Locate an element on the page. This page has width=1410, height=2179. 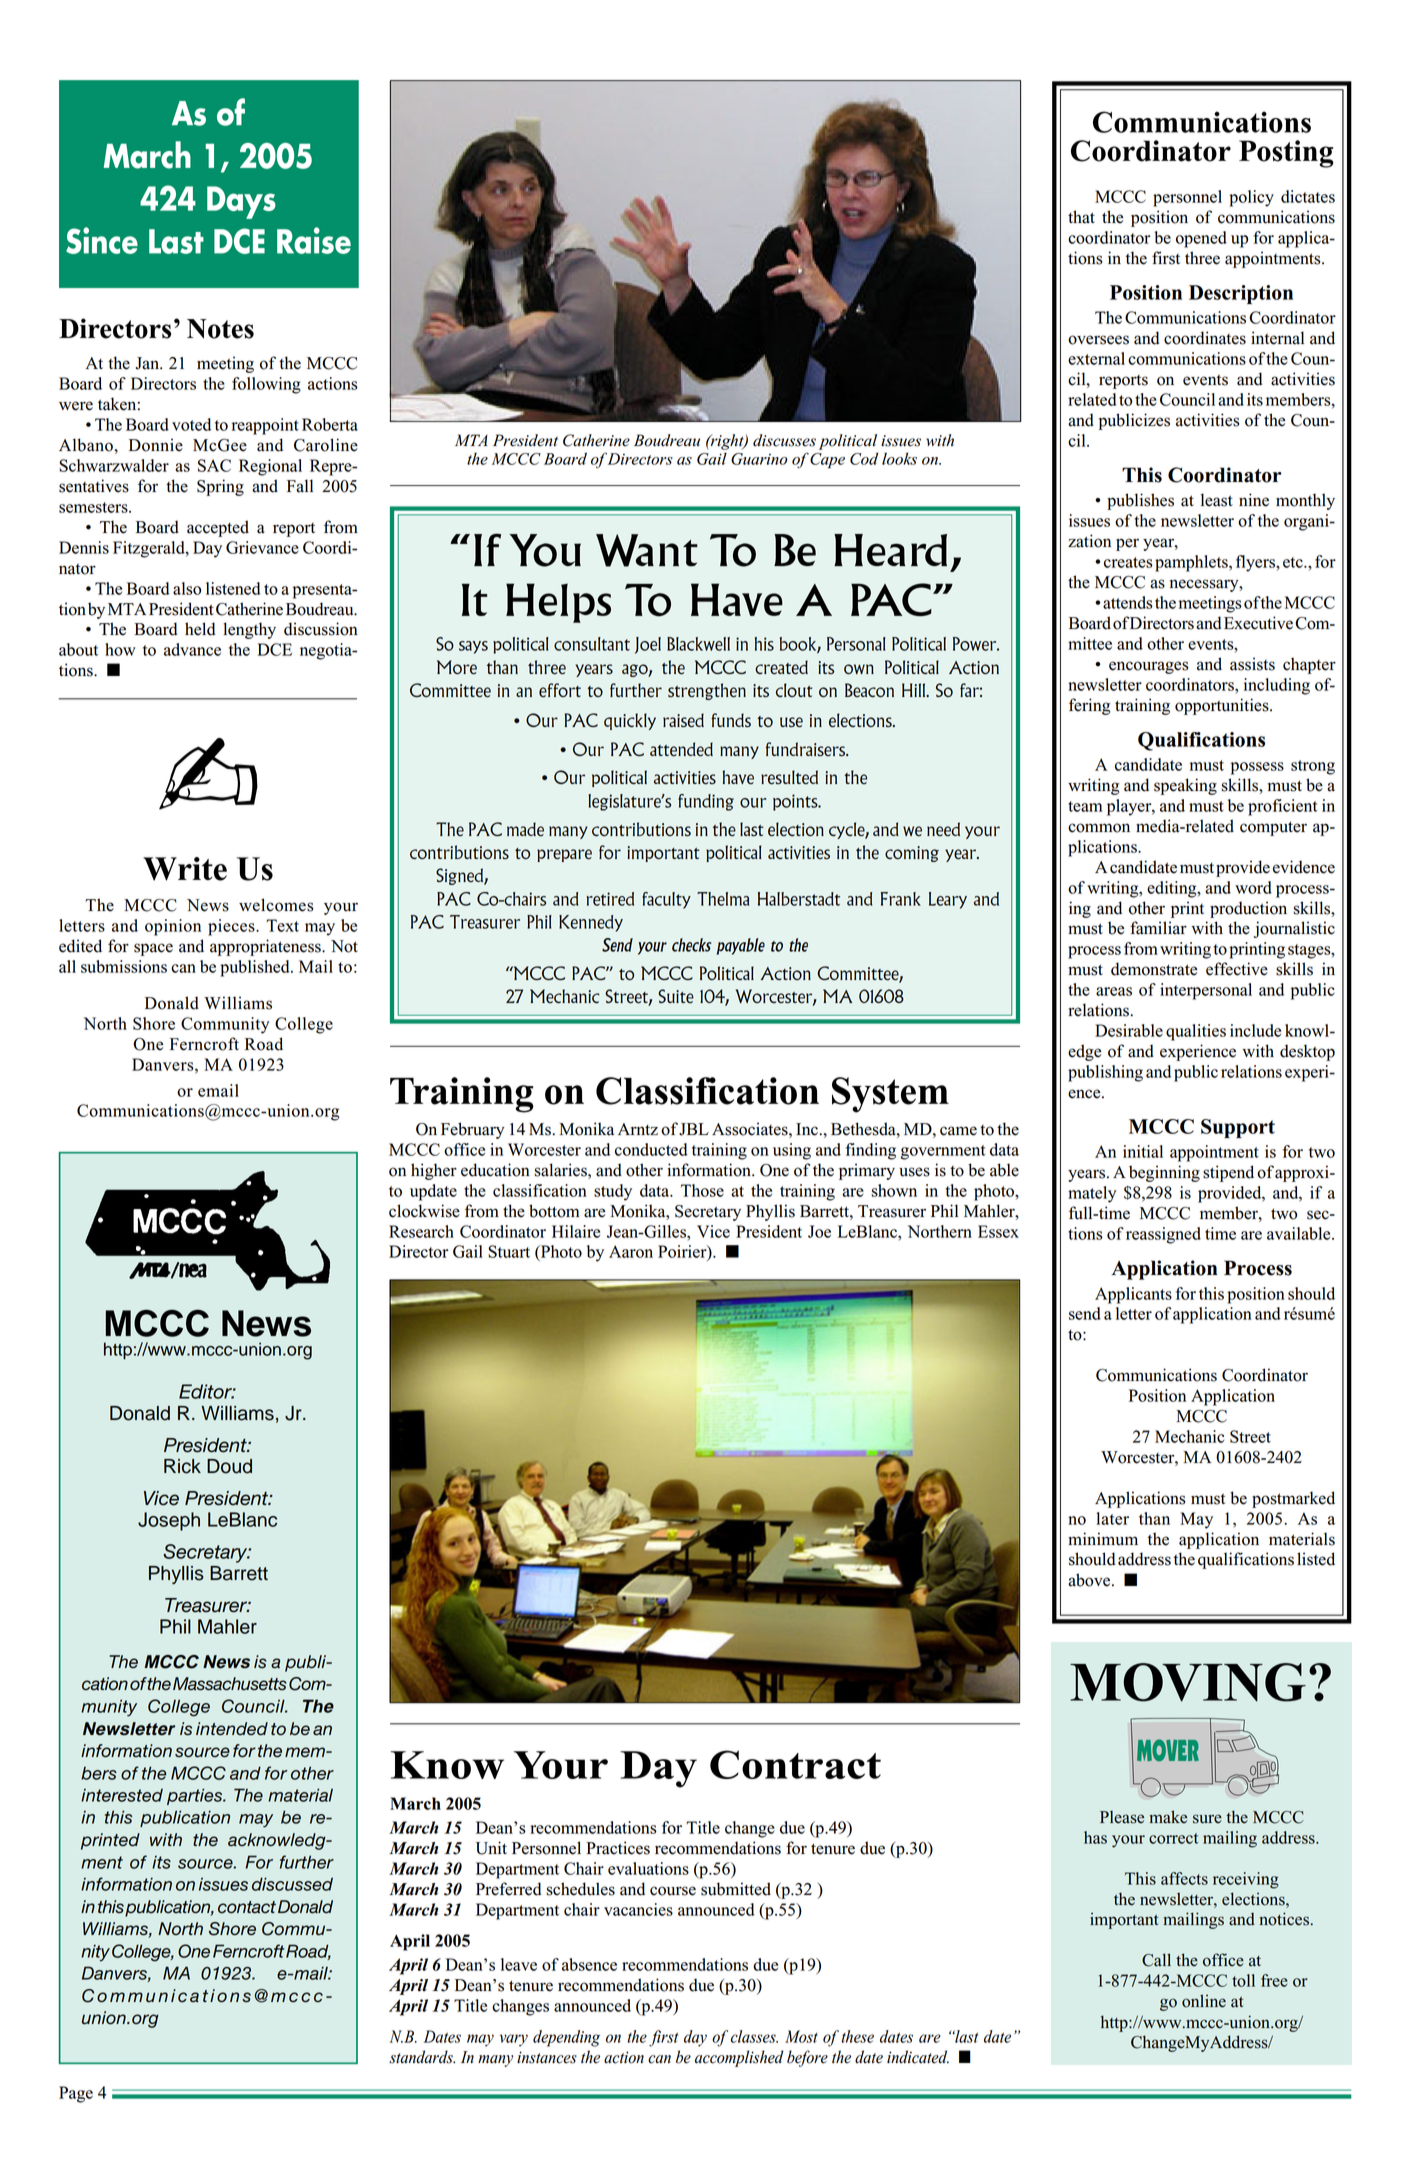
checks is located at coordinates (691, 945).
